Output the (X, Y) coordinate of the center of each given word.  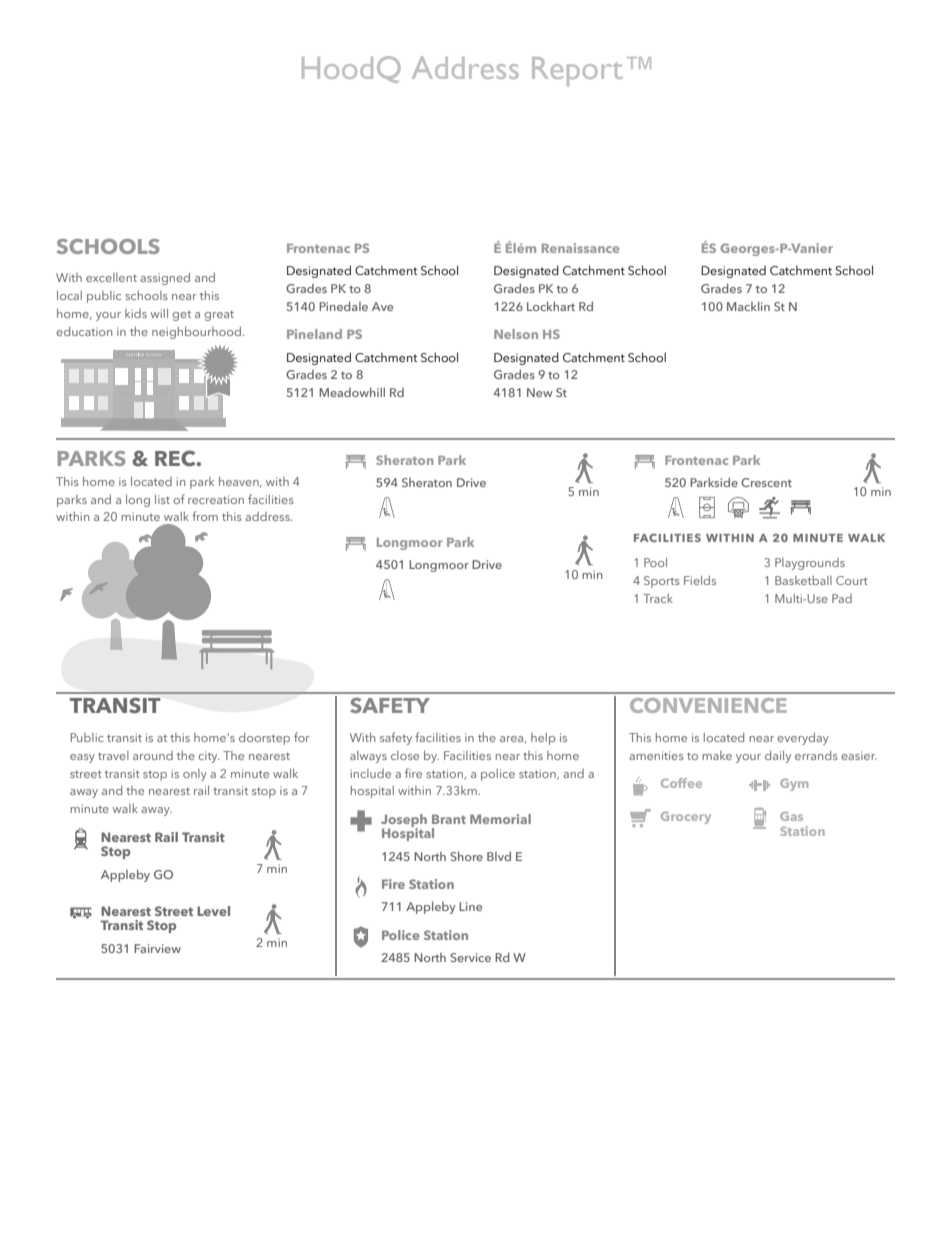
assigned (165, 279)
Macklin (748, 306)
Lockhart (551, 306)
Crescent (766, 482)
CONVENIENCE (708, 705)
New (540, 392)
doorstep (264, 739)
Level (213, 911)
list (162, 499)
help (543, 739)
